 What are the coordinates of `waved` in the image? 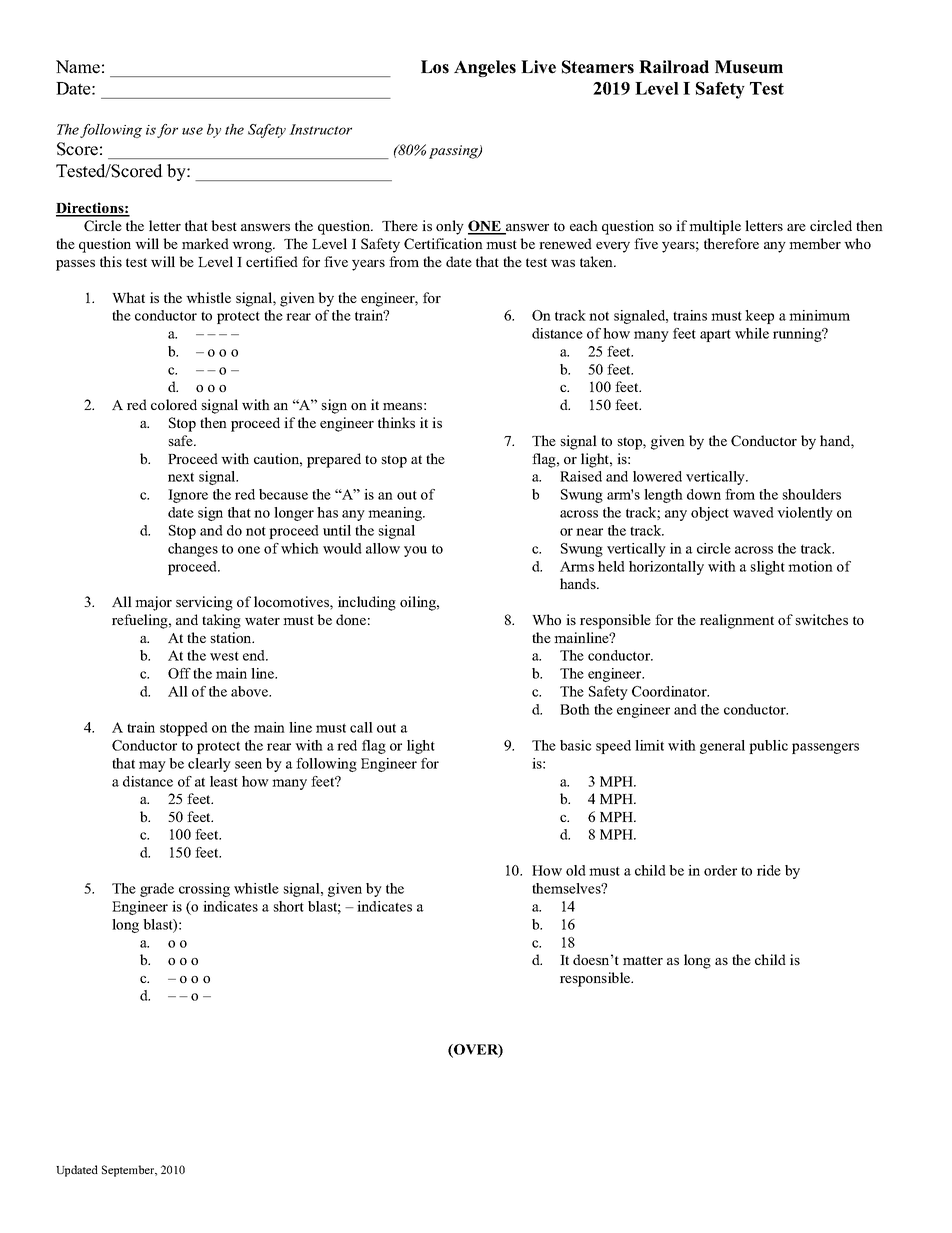 It's located at (753, 512).
